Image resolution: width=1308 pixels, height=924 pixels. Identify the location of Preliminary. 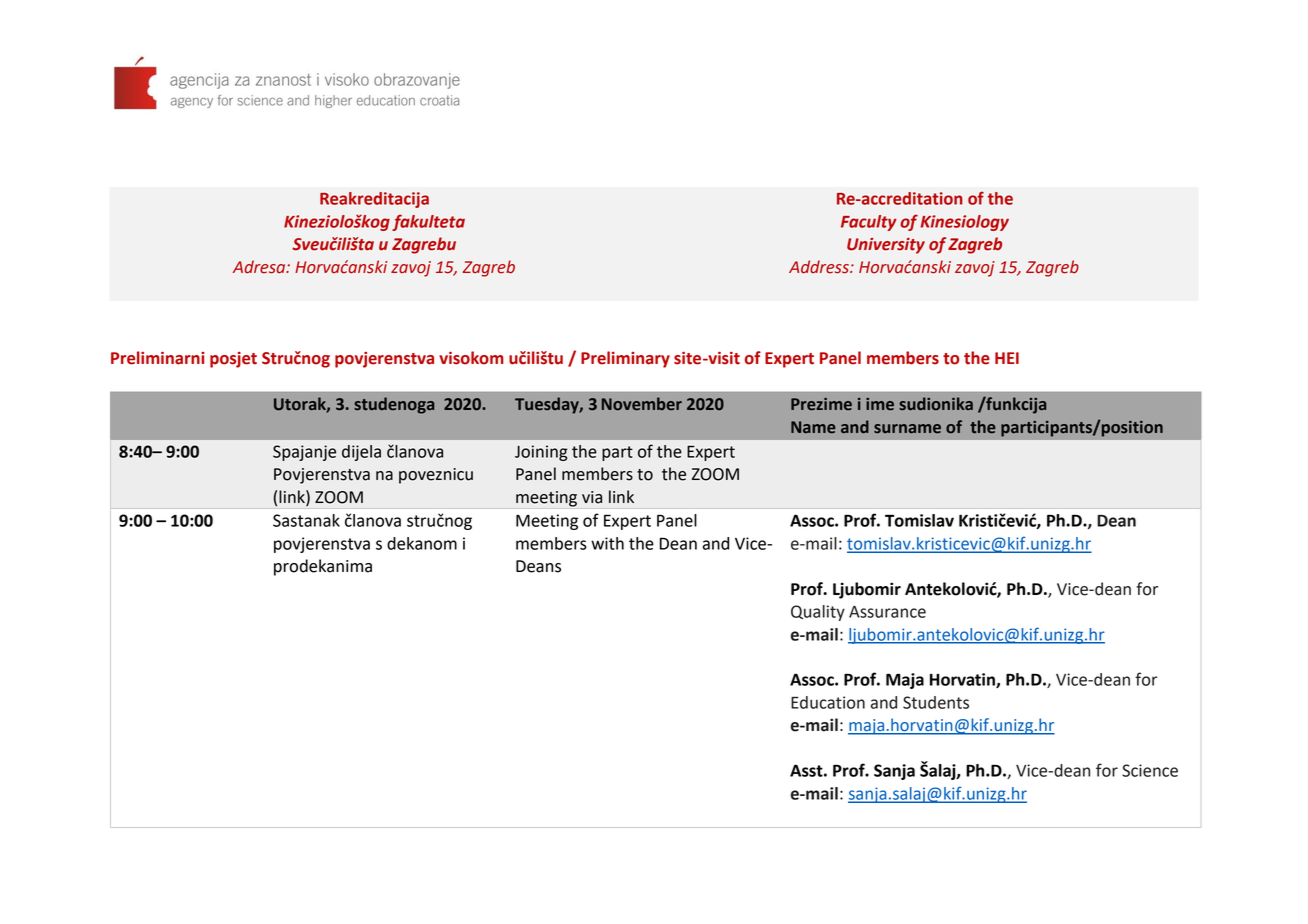
(625, 359).
